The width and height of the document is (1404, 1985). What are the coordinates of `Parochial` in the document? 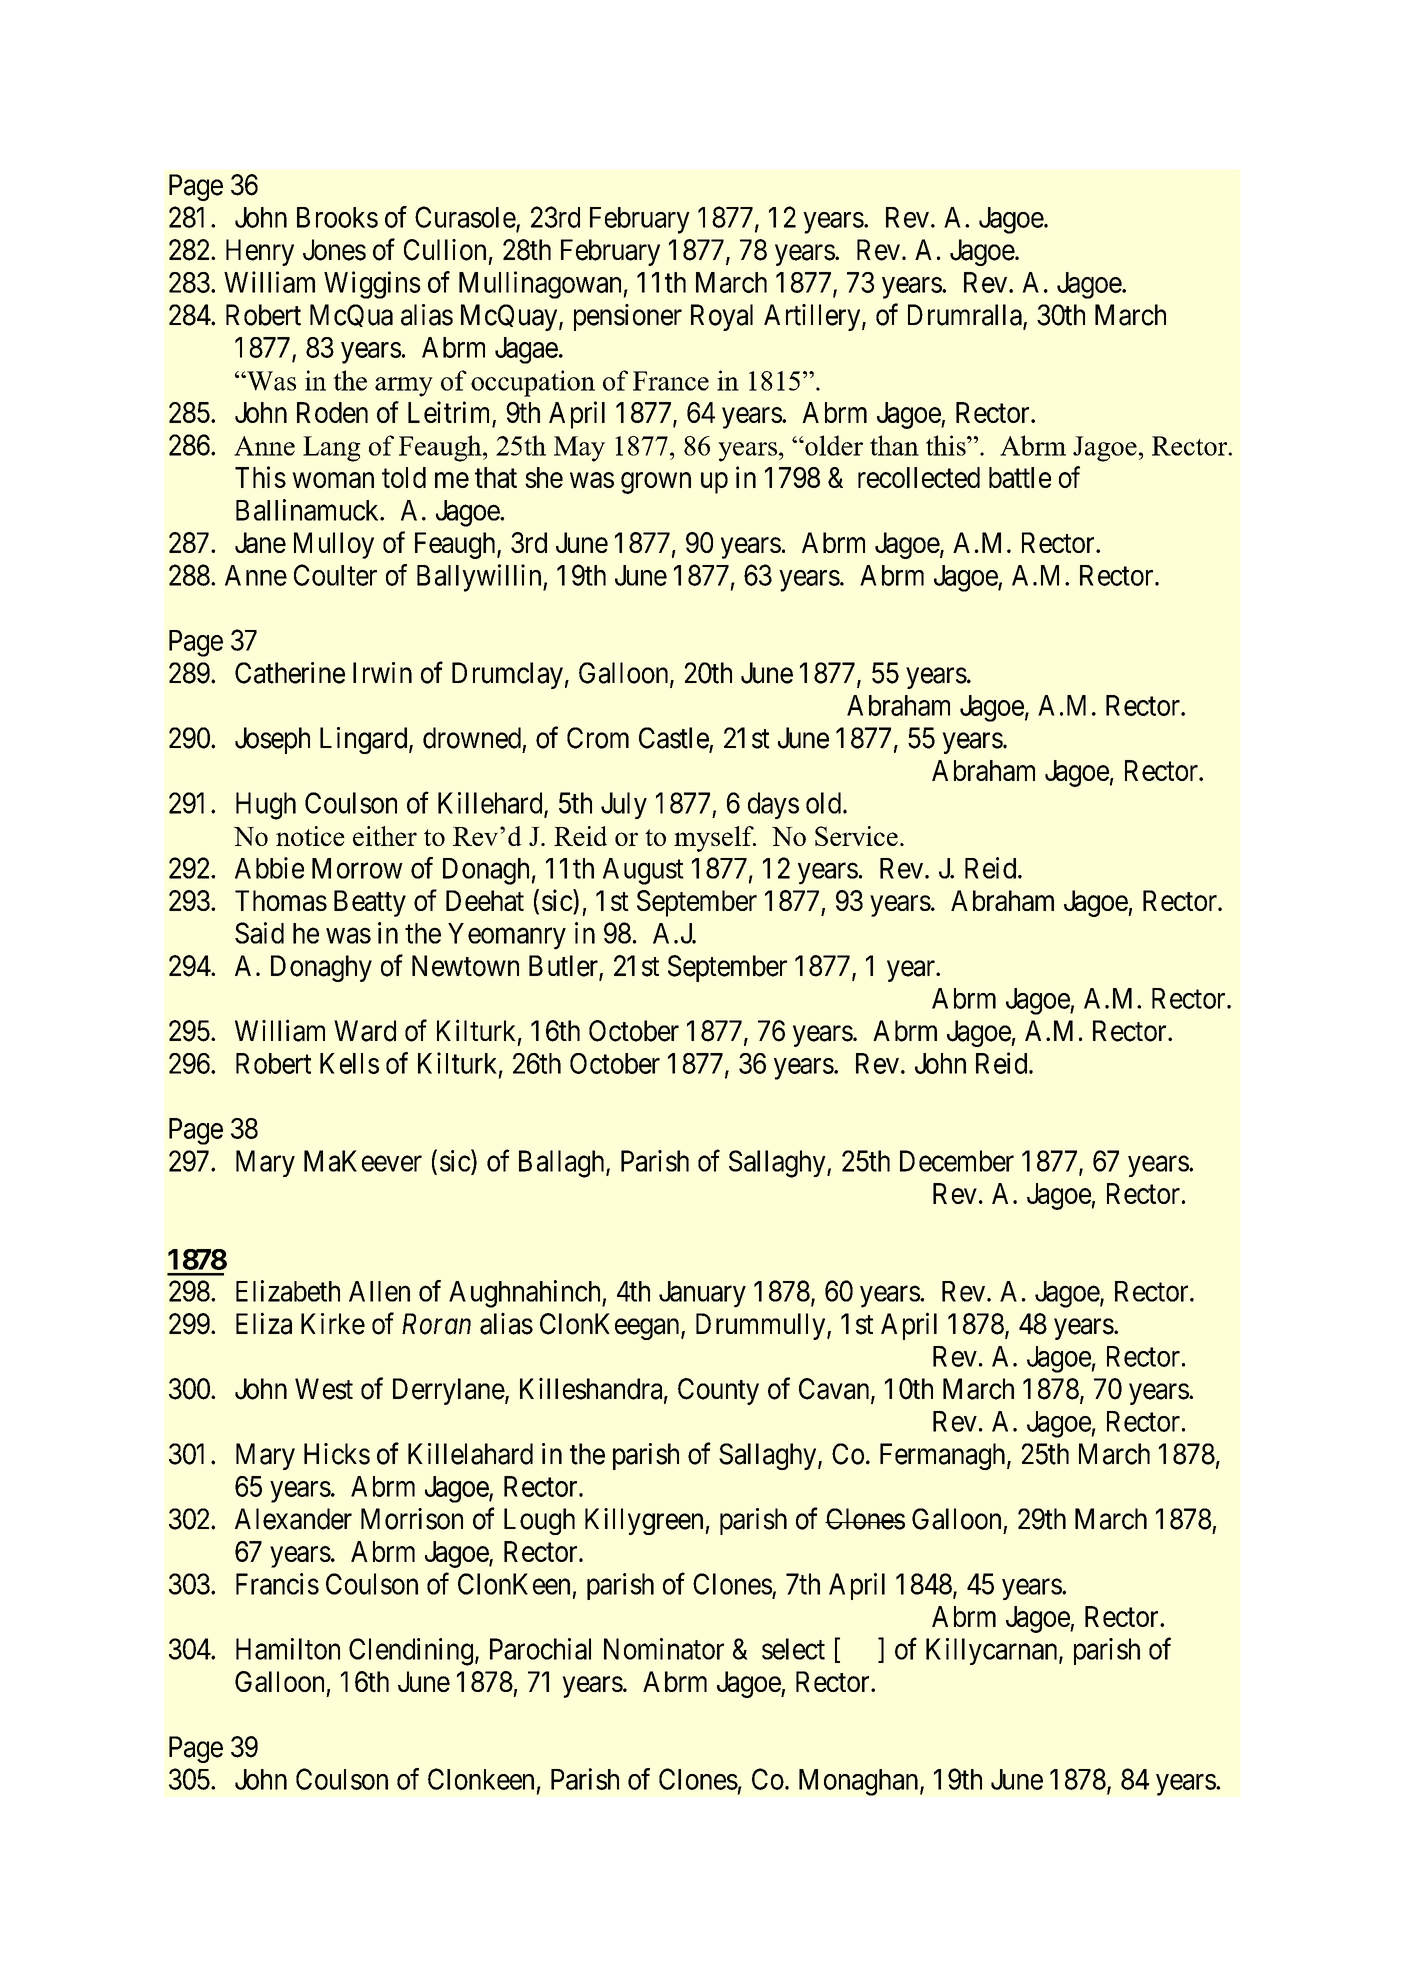 It's located at (540, 1649).
